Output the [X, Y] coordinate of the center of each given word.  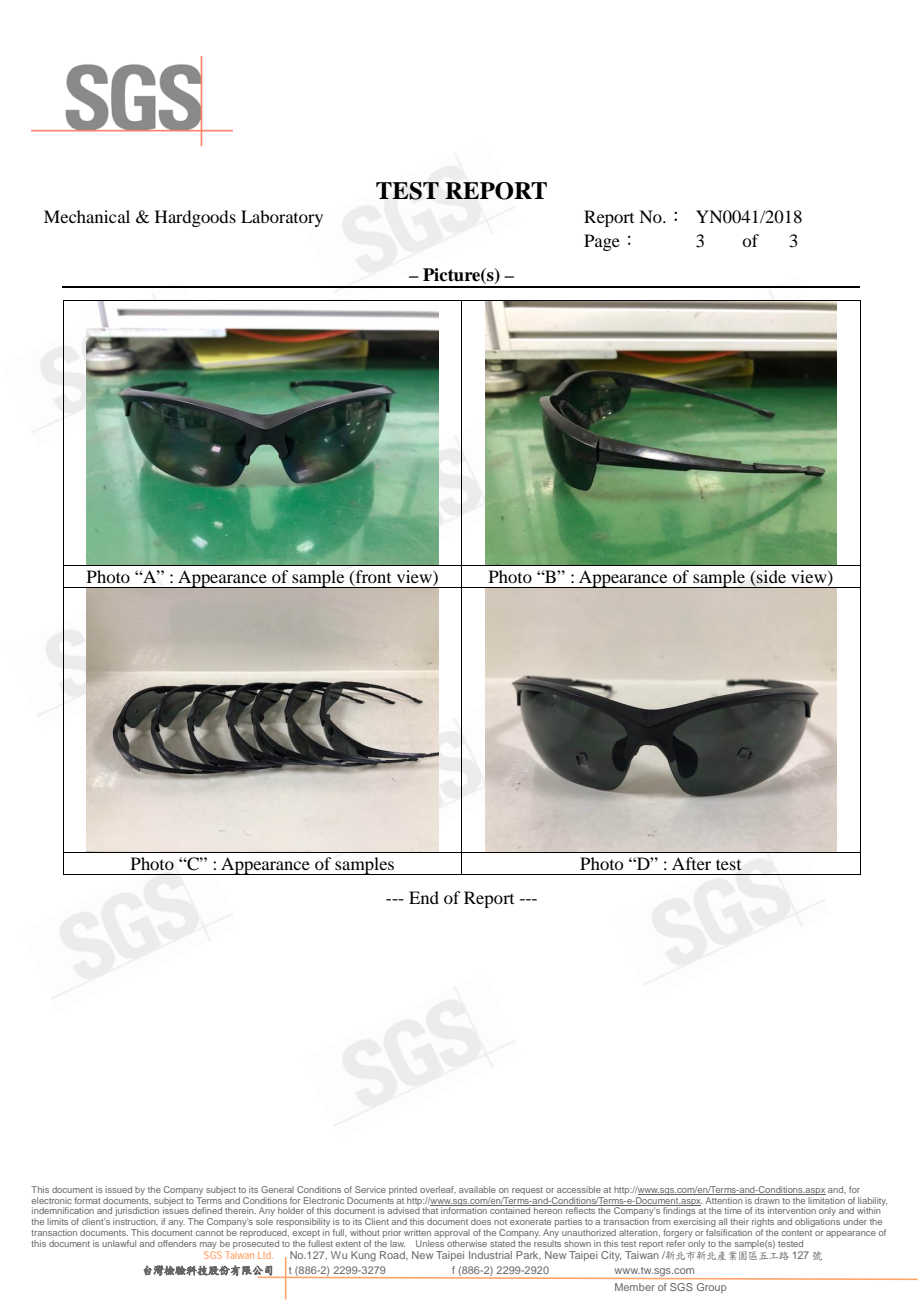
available [477, 1189]
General [277, 1189]
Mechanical [87, 216]
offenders [177, 1243]
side [770, 577]
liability [872, 1202]
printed [403, 1190]
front [372, 577]
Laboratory [282, 218]
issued [118, 1189]
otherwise [467, 1243]
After [691, 863]
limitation [826, 1200]
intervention [792, 1210]
